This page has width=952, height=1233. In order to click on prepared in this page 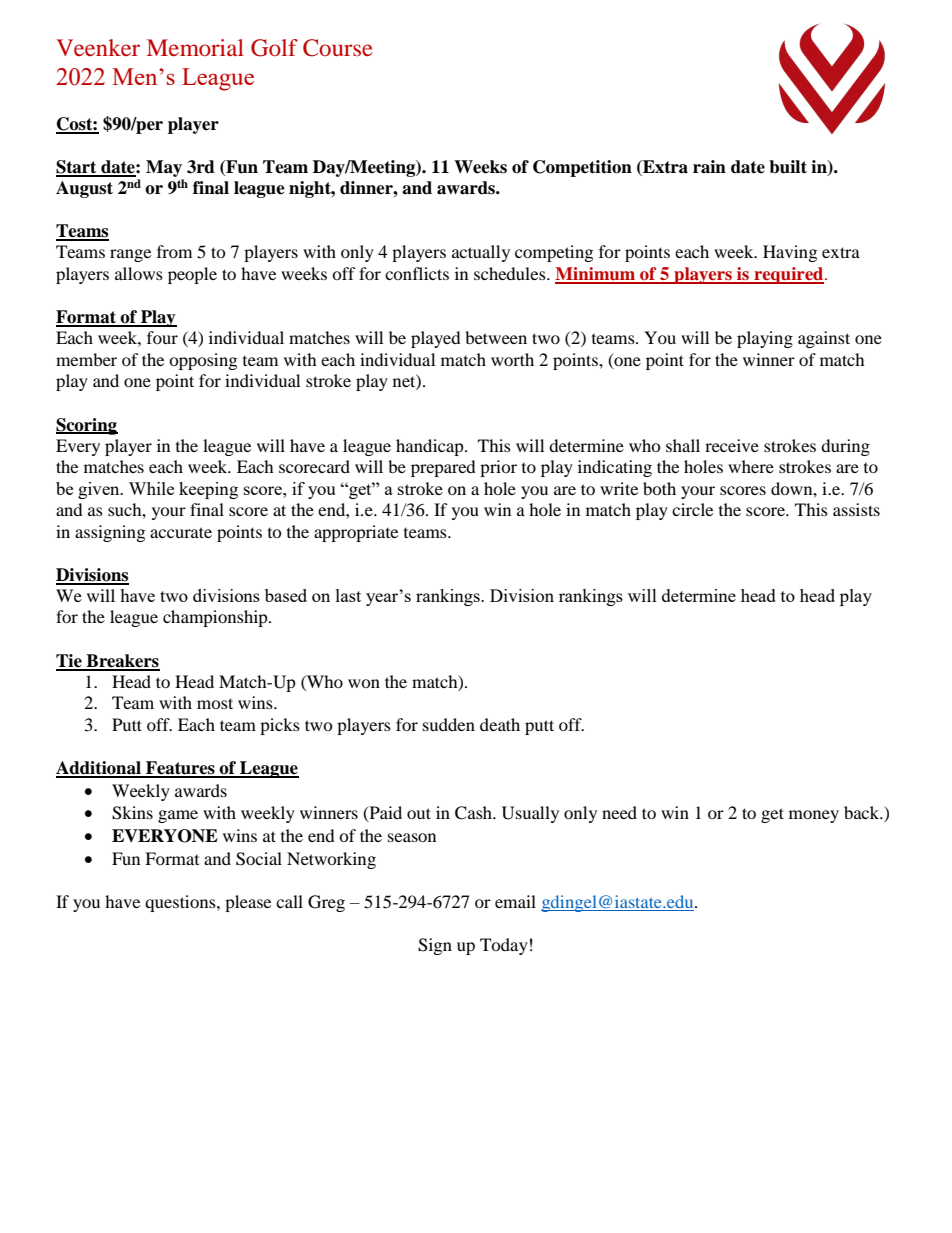, I will do `click(443, 468)`.
